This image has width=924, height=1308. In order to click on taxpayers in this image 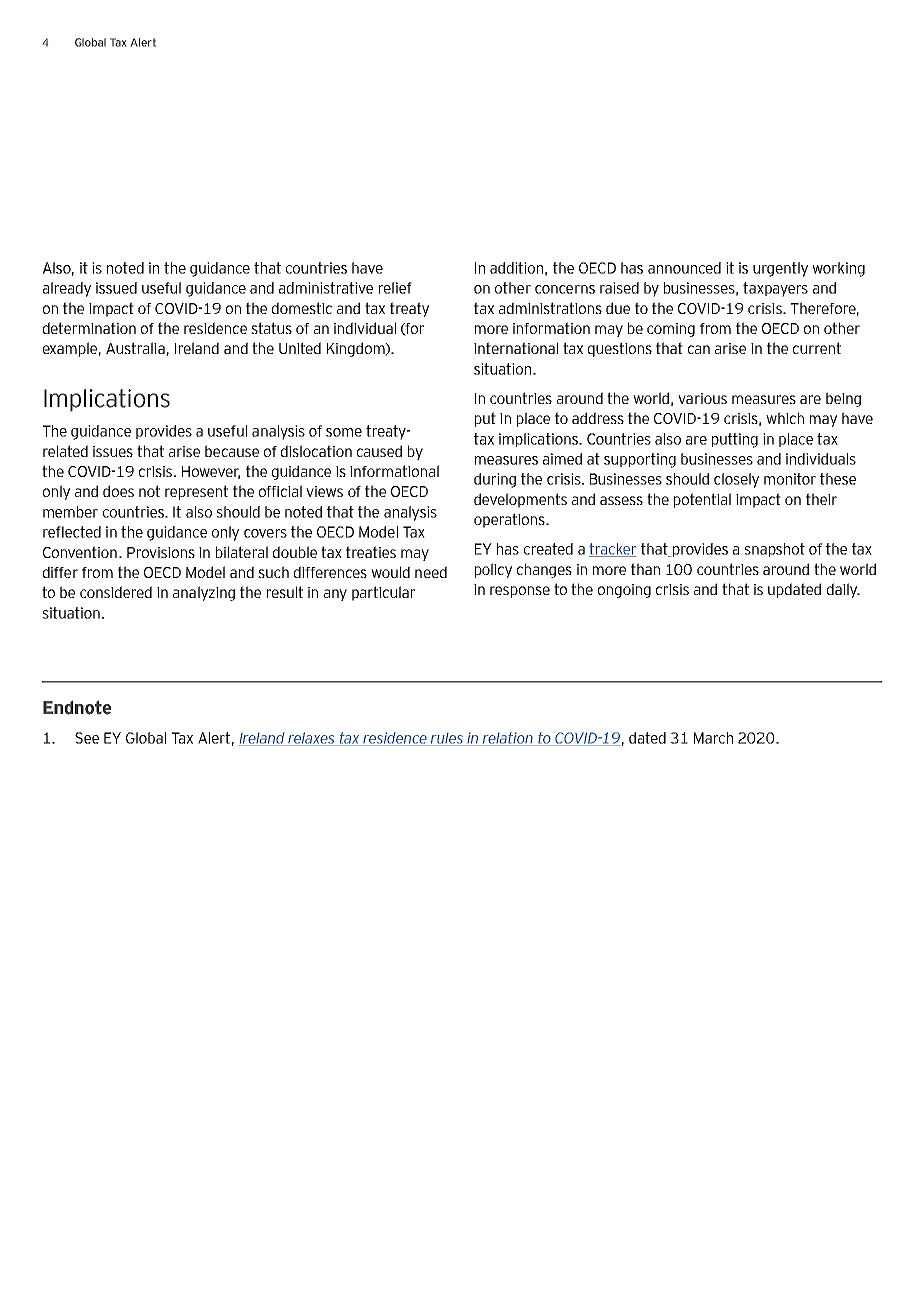, I will do `click(775, 289)`.
